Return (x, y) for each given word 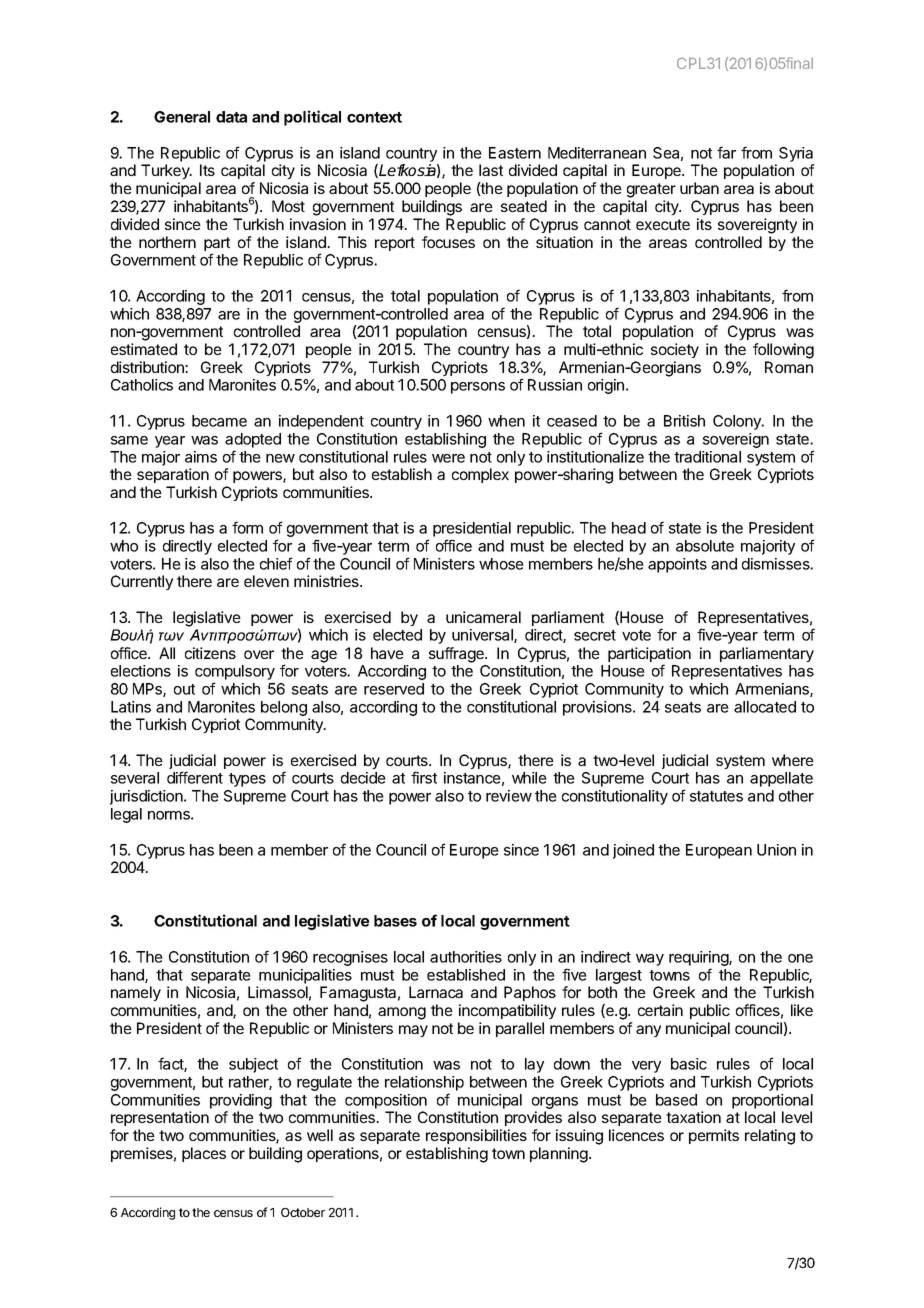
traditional (707, 457)
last (491, 170)
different (195, 777)
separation (173, 475)
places (204, 1154)
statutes (716, 796)
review (509, 796)
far (726, 152)
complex (480, 475)
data (231, 117)
